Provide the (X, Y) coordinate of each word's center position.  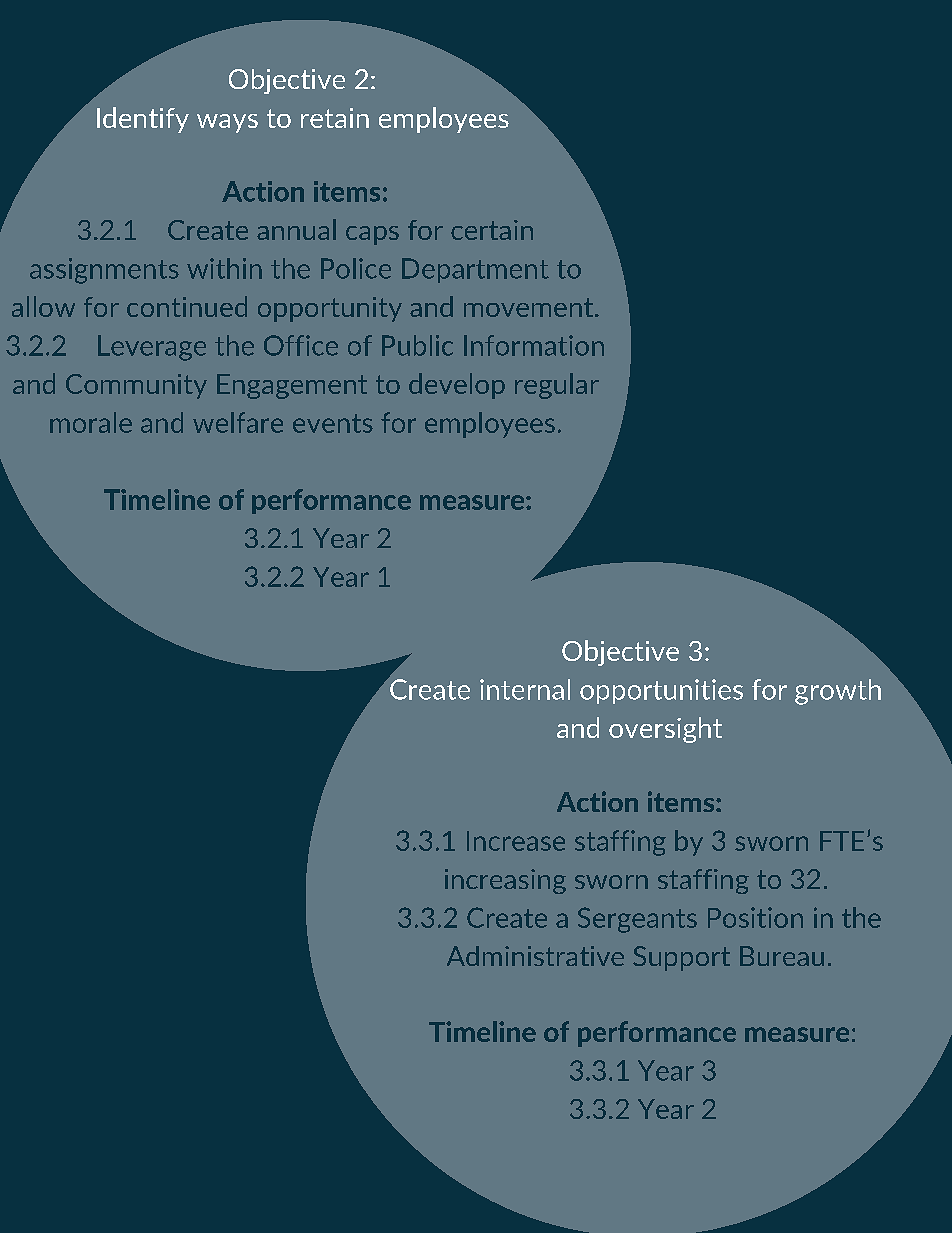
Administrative (535, 956)
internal (525, 689)
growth (838, 692)
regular (557, 386)
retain (335, 118)
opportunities (661, 691)
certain (492, 230)
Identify (143, 120)
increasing (505, 881)
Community (136, 386)
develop (457, 386)
